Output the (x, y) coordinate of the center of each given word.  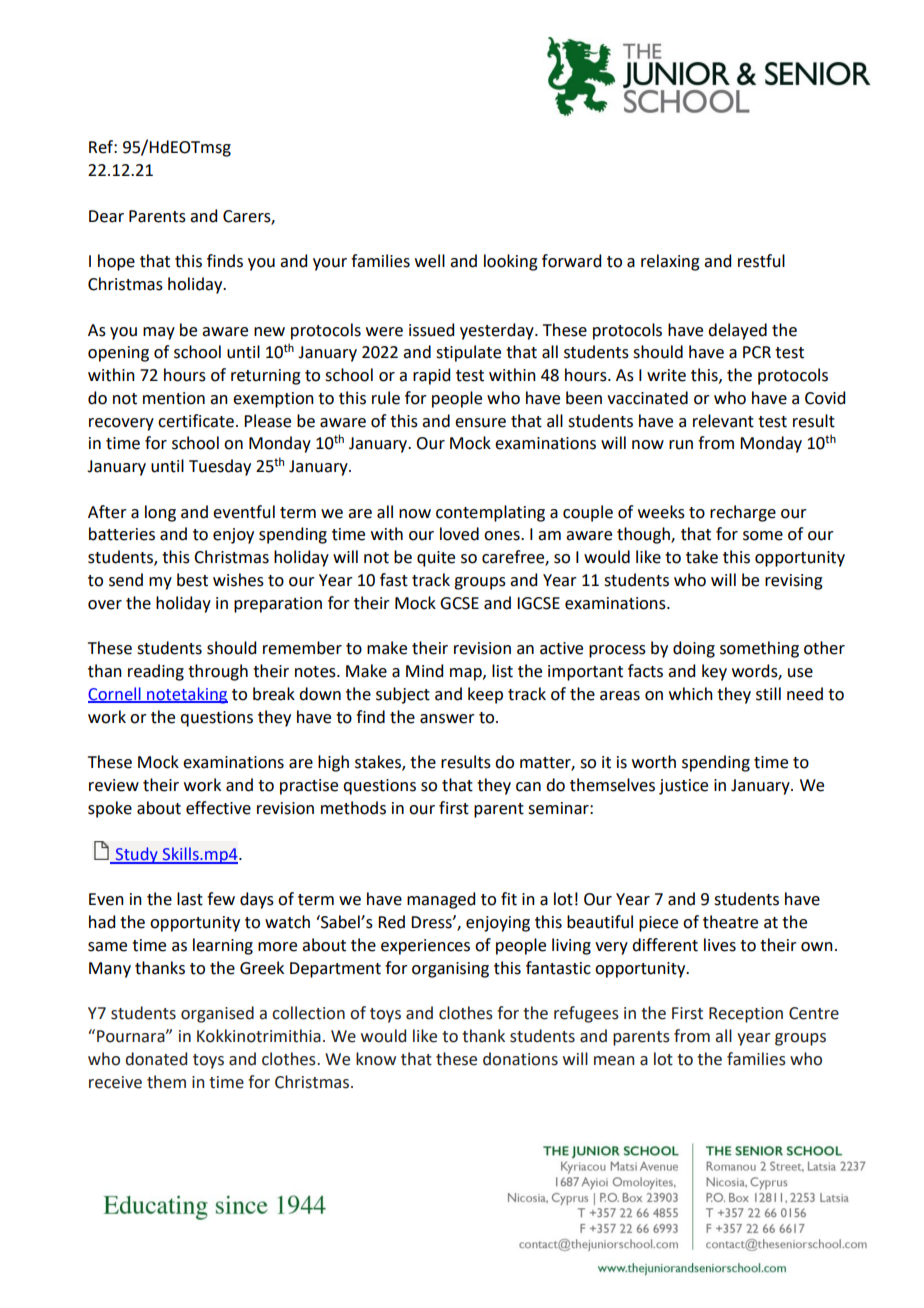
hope (116, 262)
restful (761, 261)
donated (156, 1059)
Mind (424, 671)
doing (694, 649)
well (430, 261)
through (218, 672)
